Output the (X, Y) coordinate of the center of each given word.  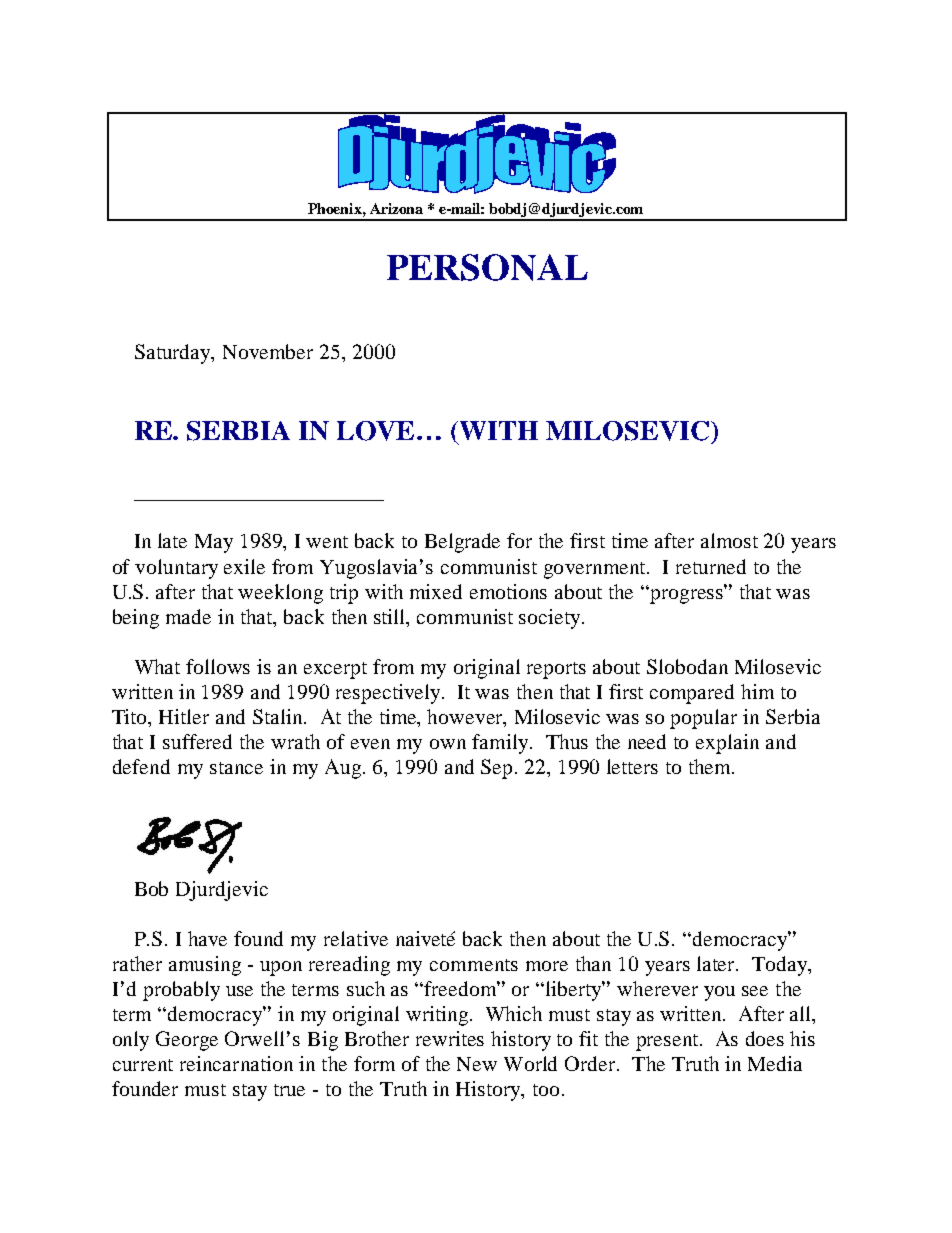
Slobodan (687, 666)
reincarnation (236, 1063)
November (268, 351)
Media (775, 1063)
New (477, 1064)
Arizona (396, 208)
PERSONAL (487, 267)
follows (218, 666)
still (391, 616)
